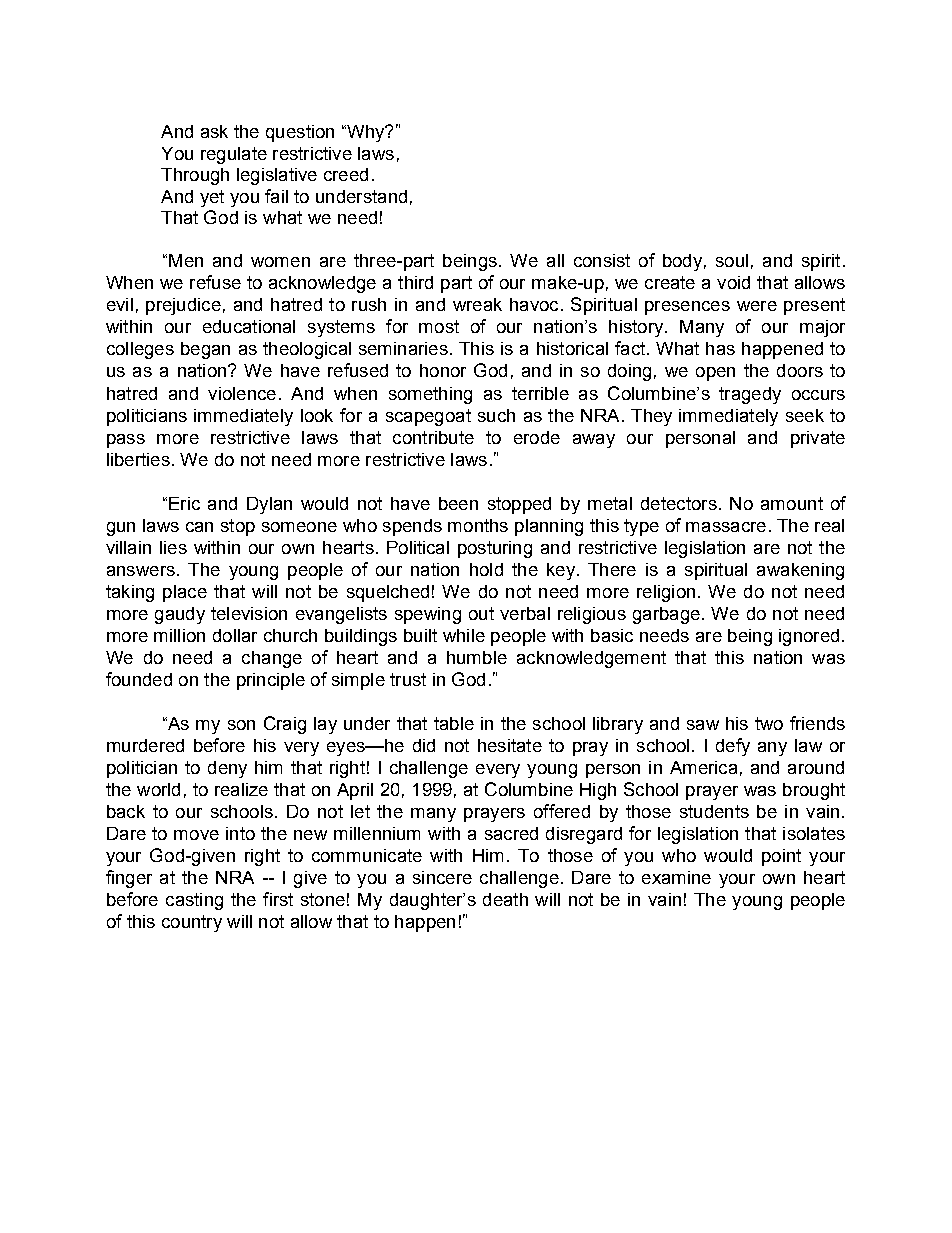 This document has width=952, height=1233. I want to click on regulate, so click(234, 155).
